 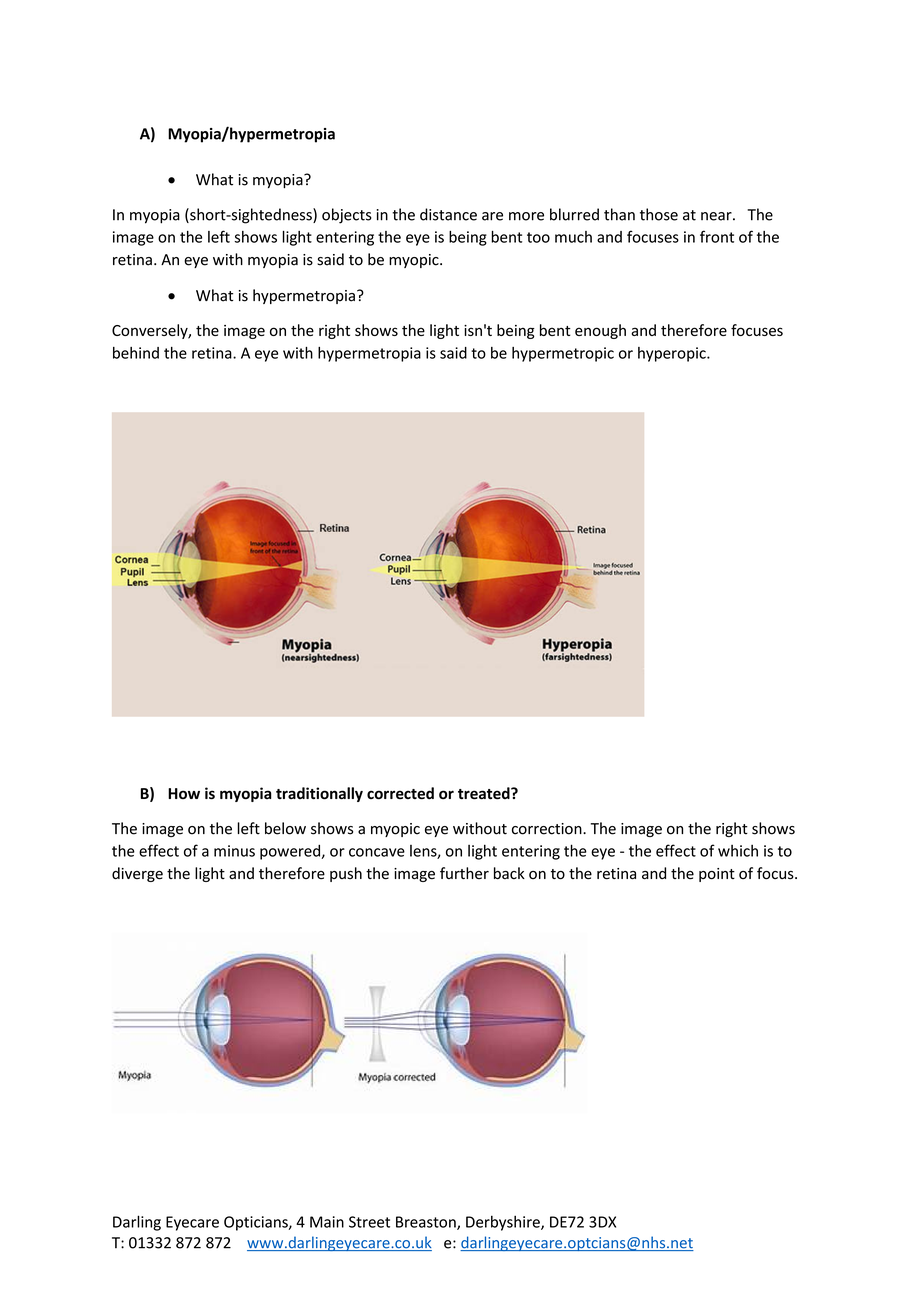 I want to click on which, so click(x=738, y=850).
